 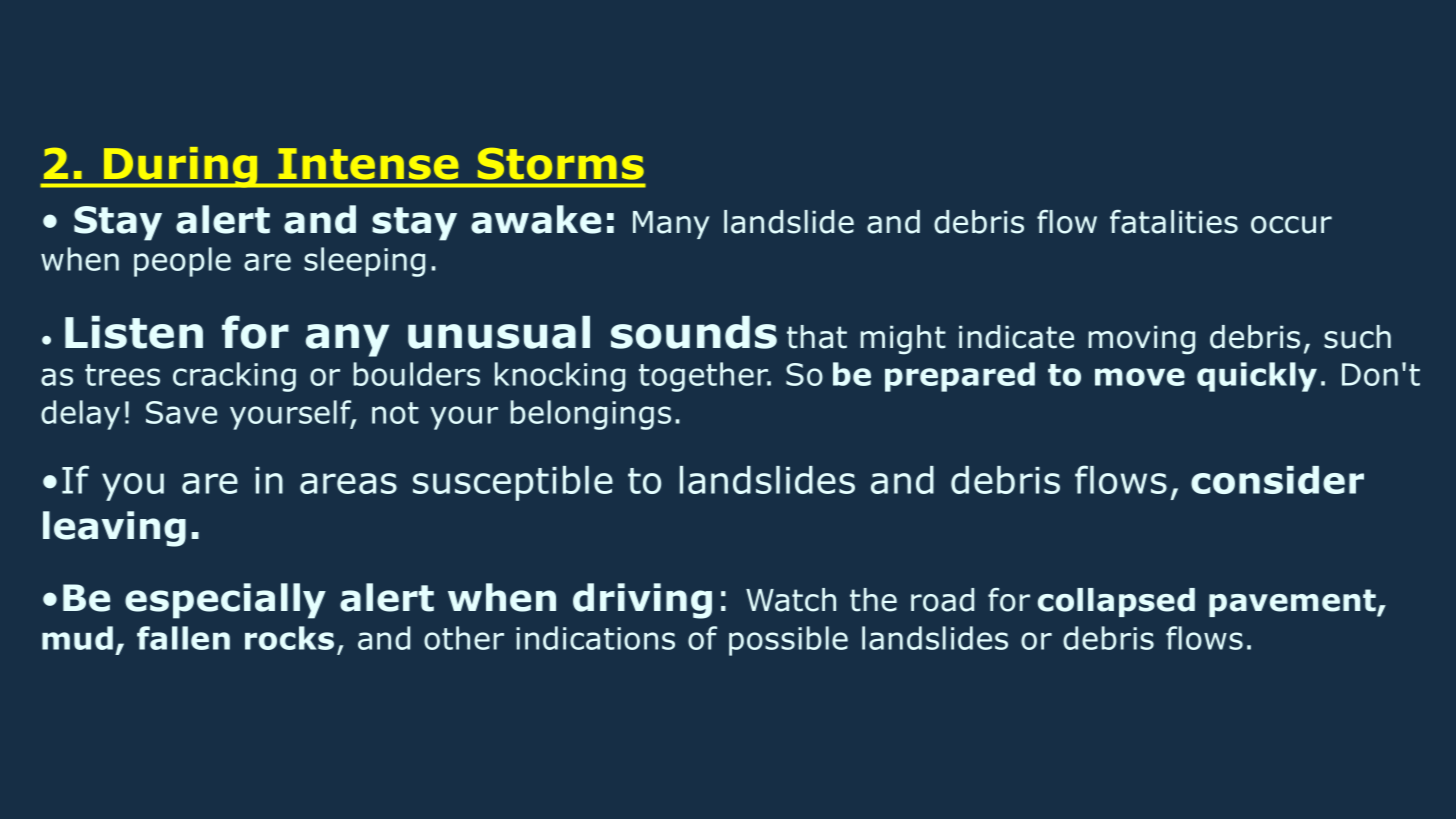 I want to click on fatalities, so click(x=1174, y=222).
